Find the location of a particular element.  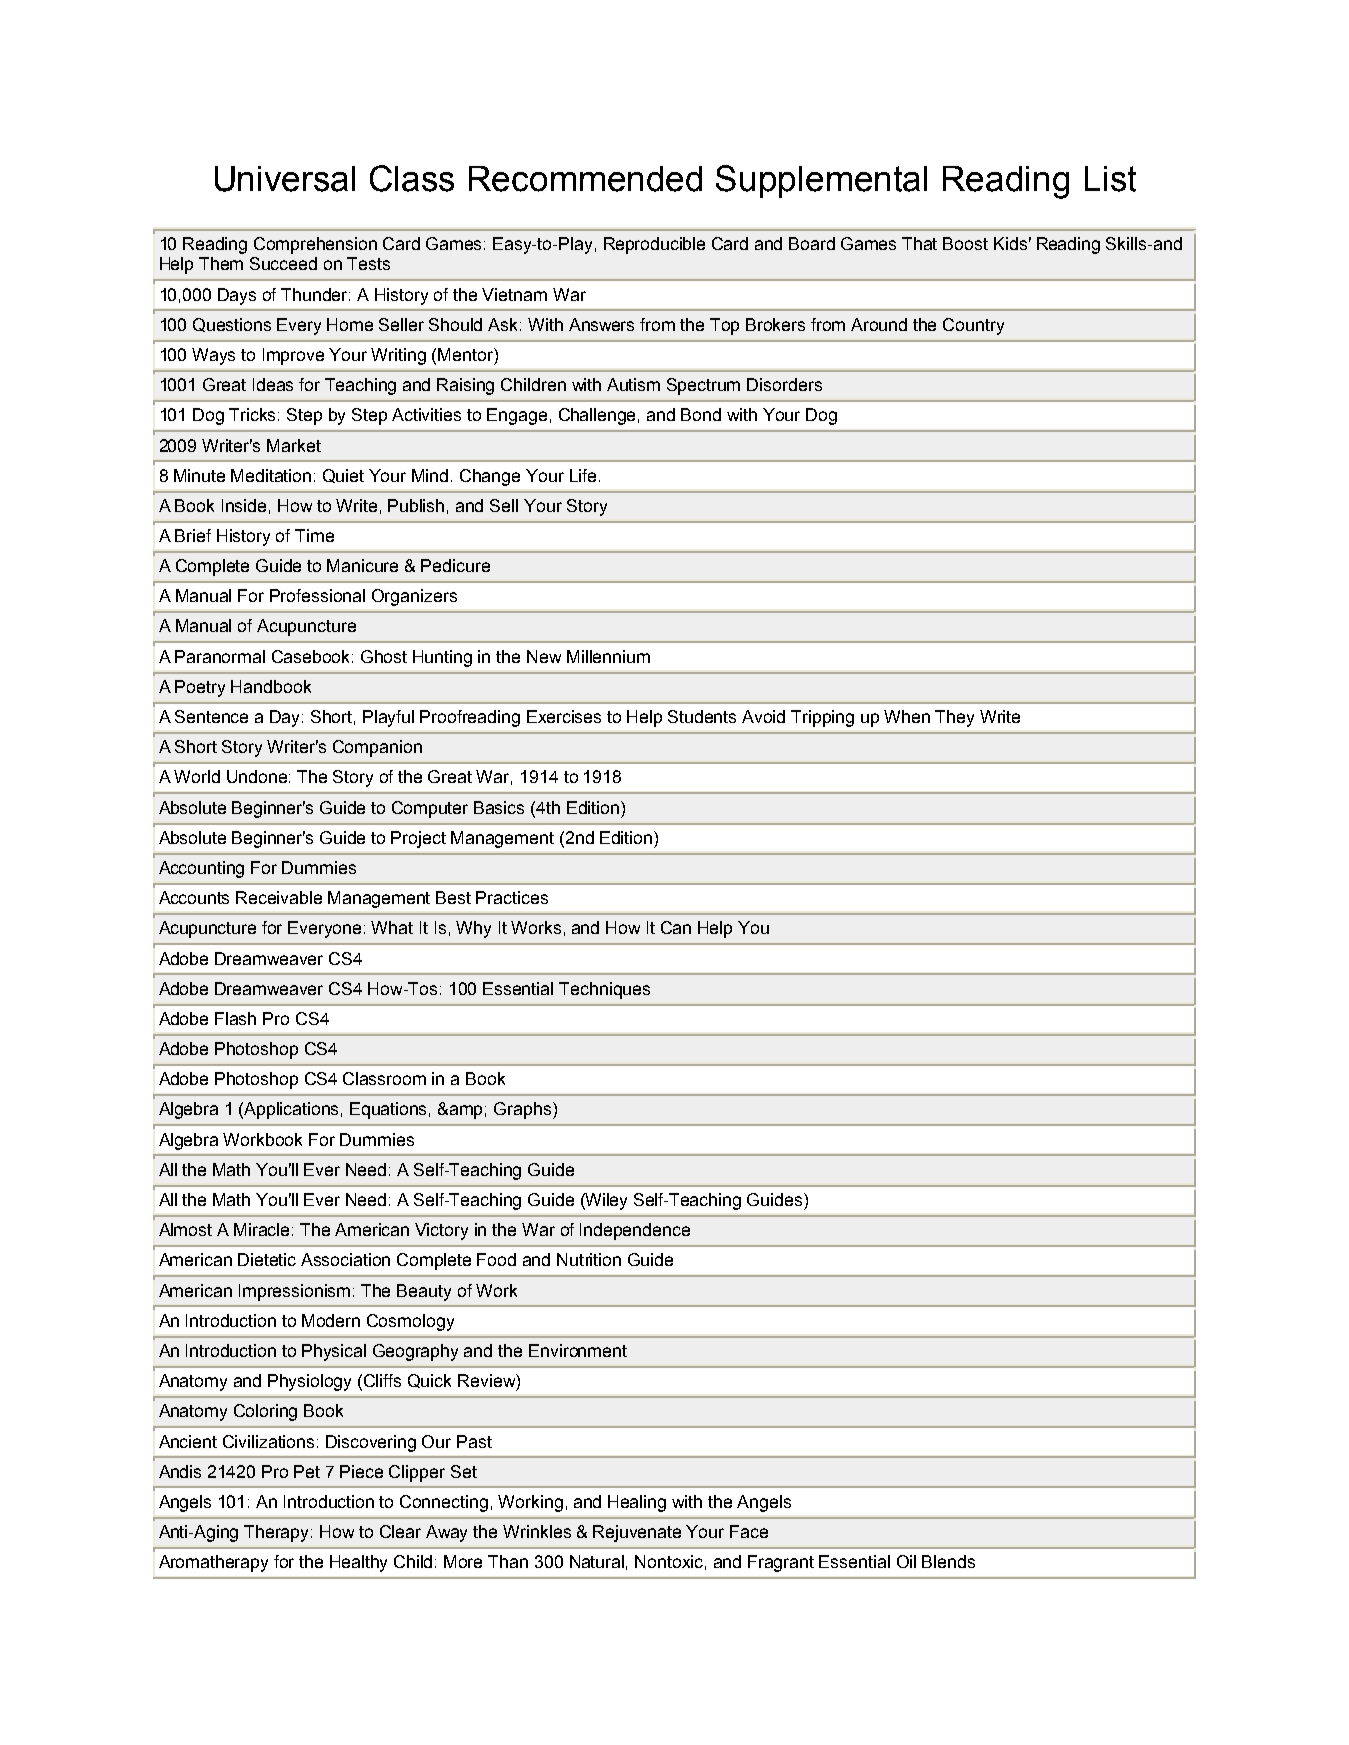

Reproducible is located at coordinates (654, 245).
